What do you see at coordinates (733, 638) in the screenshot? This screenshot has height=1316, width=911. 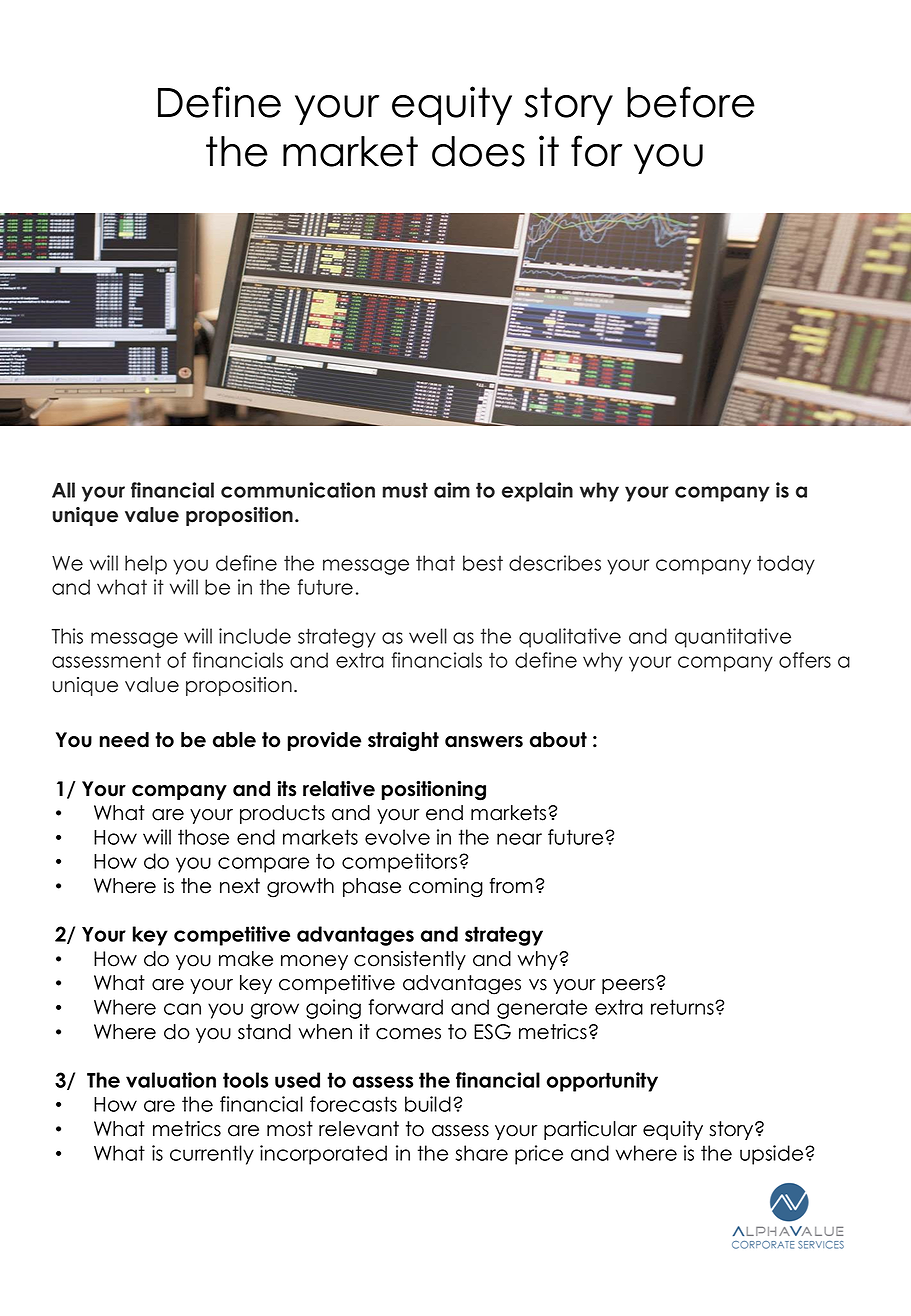 I see `quantitative` at bounding box center [733, 638].
